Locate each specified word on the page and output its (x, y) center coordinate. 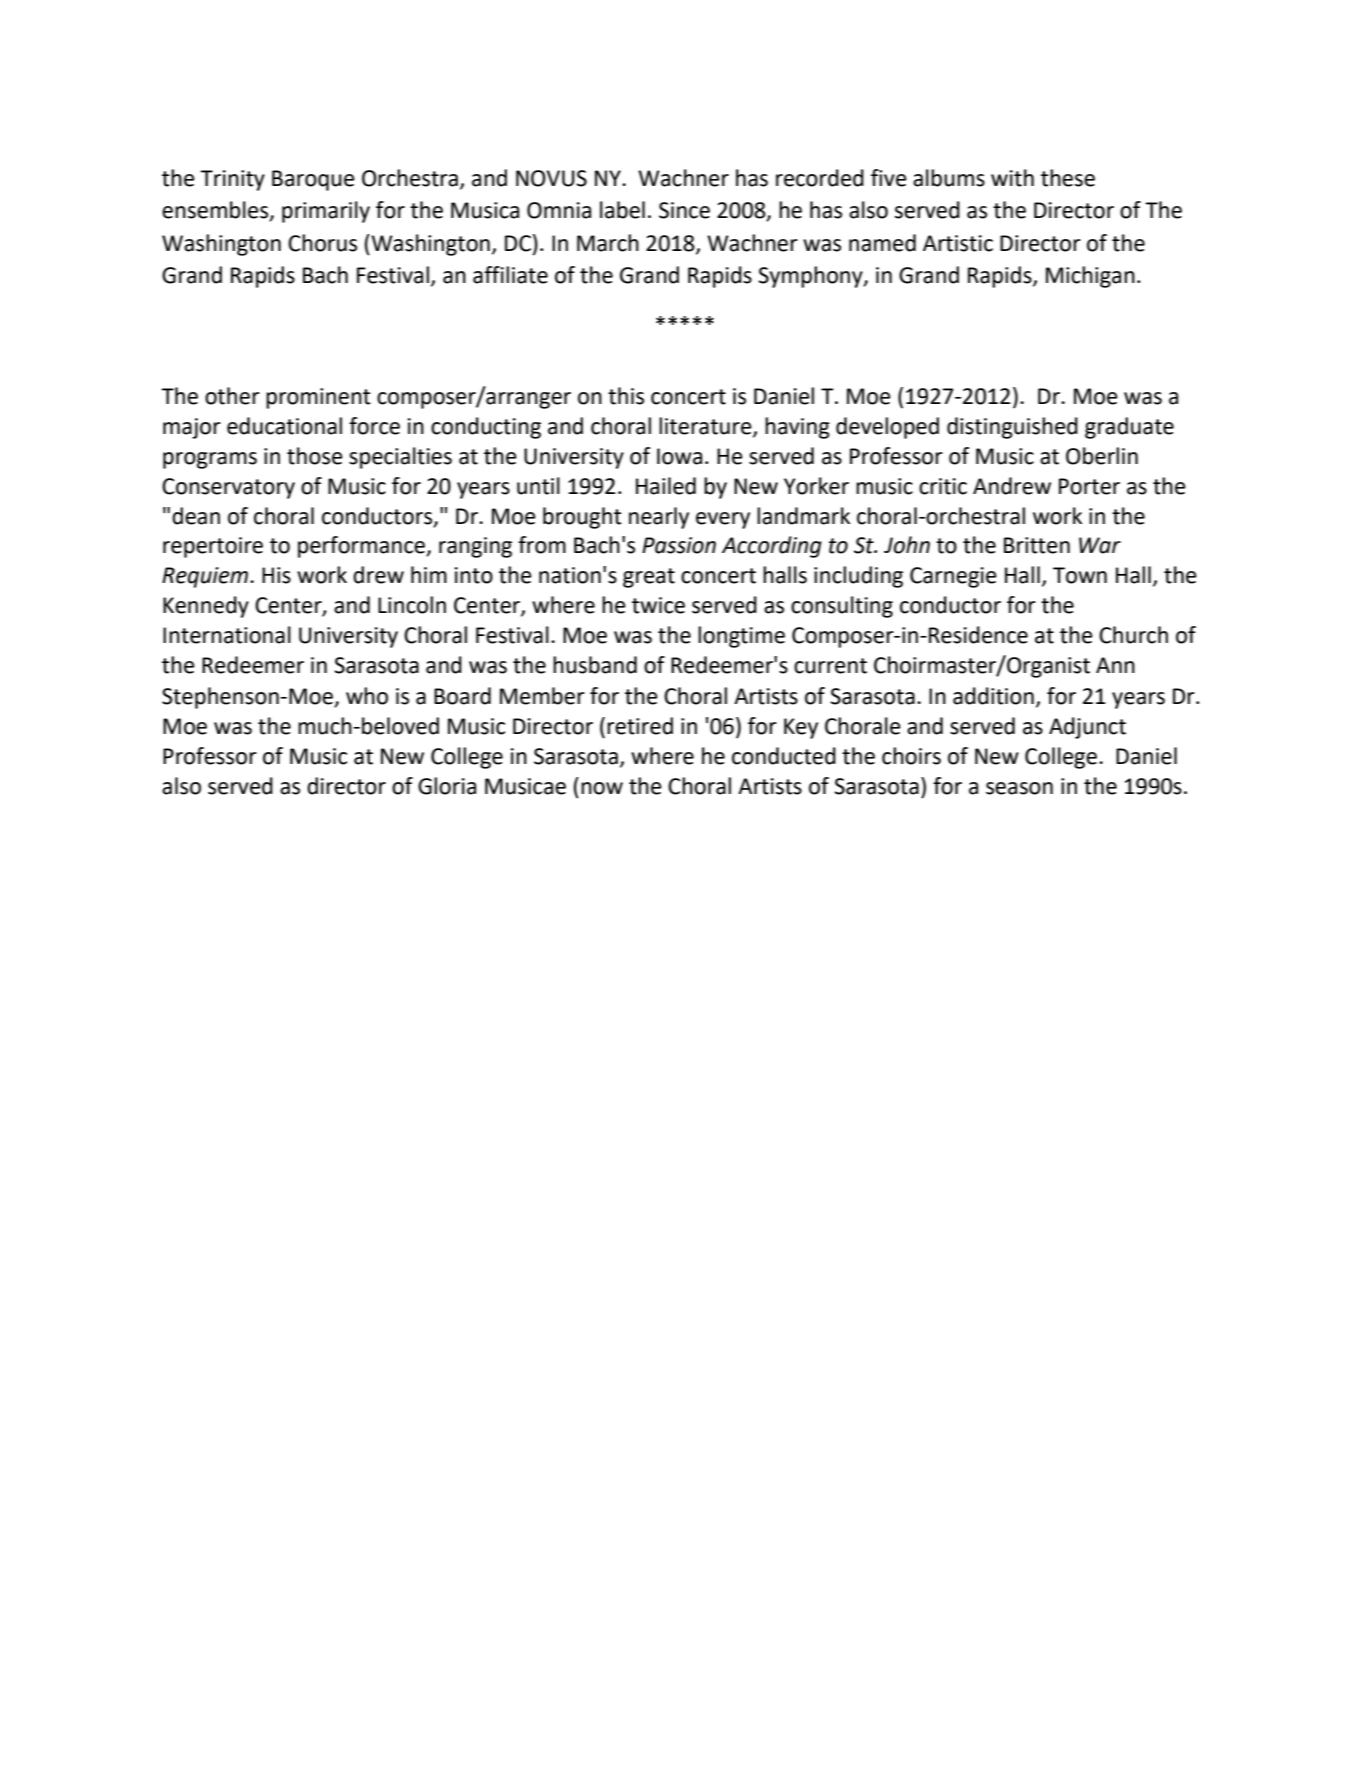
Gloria (447, 786)
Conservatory (228, 488)
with (1012, 178)
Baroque (313, 180)
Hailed (666, 486)
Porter (1089, 486)
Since (684, 210)
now (602, 788)
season (1019, 788)
